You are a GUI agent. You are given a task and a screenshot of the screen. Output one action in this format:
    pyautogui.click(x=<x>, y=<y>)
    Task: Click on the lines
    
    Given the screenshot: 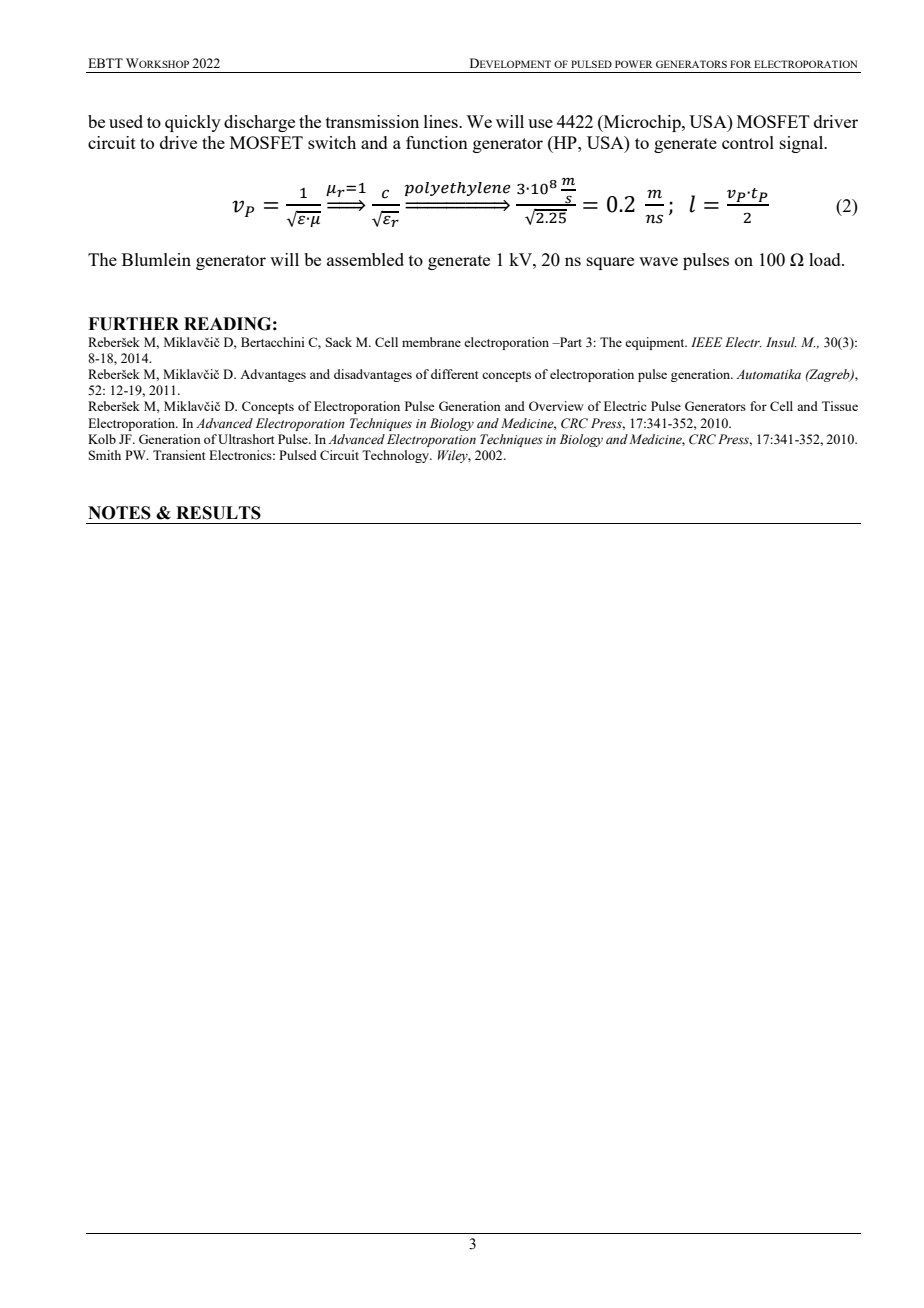 What is the action you would take?
    pyautogui.click(x=442, y=121)
